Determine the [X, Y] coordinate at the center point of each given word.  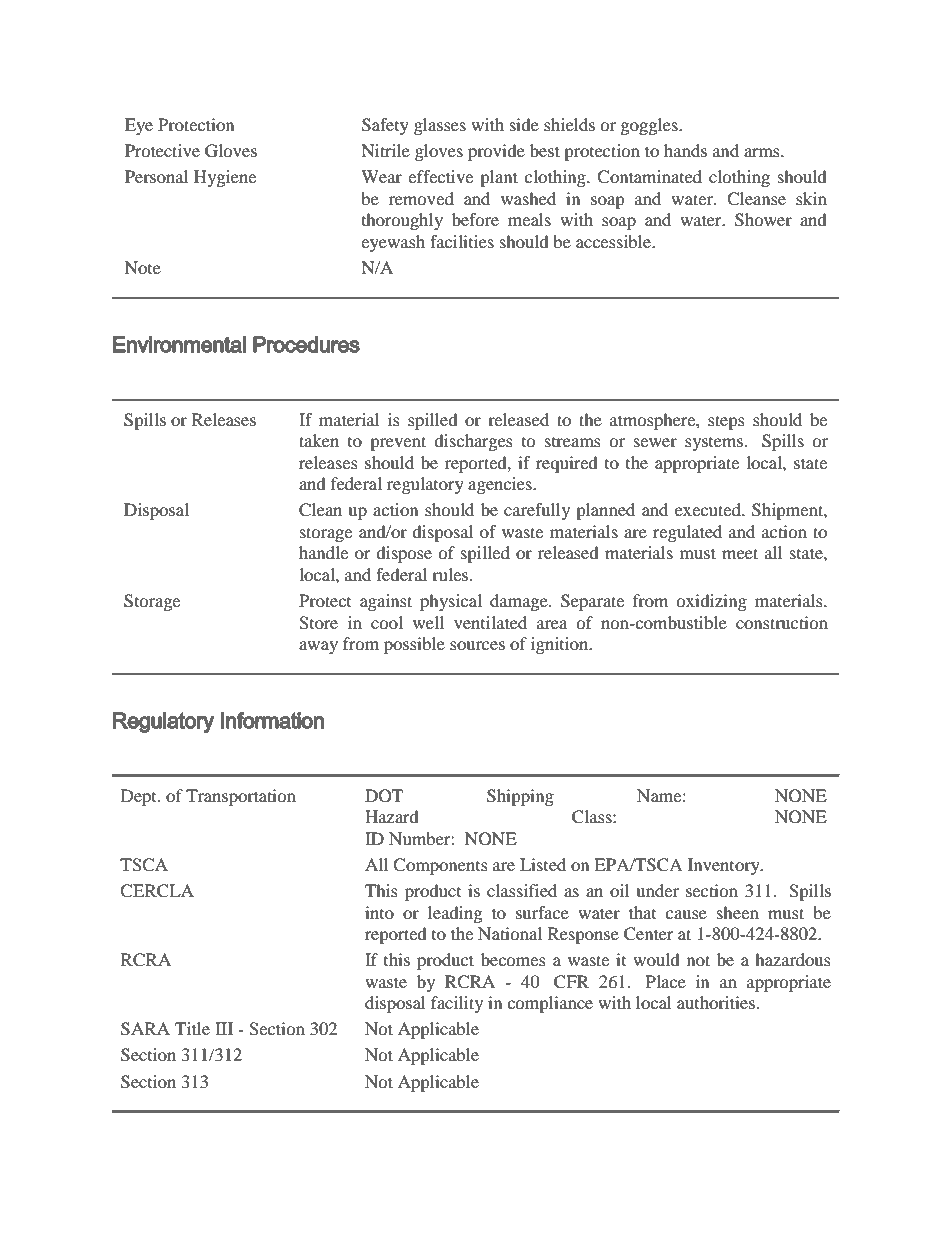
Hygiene [225, 178]
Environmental [179, 344]
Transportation [241, 797]
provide [496, 152]
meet [740, 553]
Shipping [520, 797]
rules [451, 574]
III [224, 1028]
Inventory [725, 866]
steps [726, 422]
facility [457, 1004]
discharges [473, 442]
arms [763, 152]
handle [323, 552]
